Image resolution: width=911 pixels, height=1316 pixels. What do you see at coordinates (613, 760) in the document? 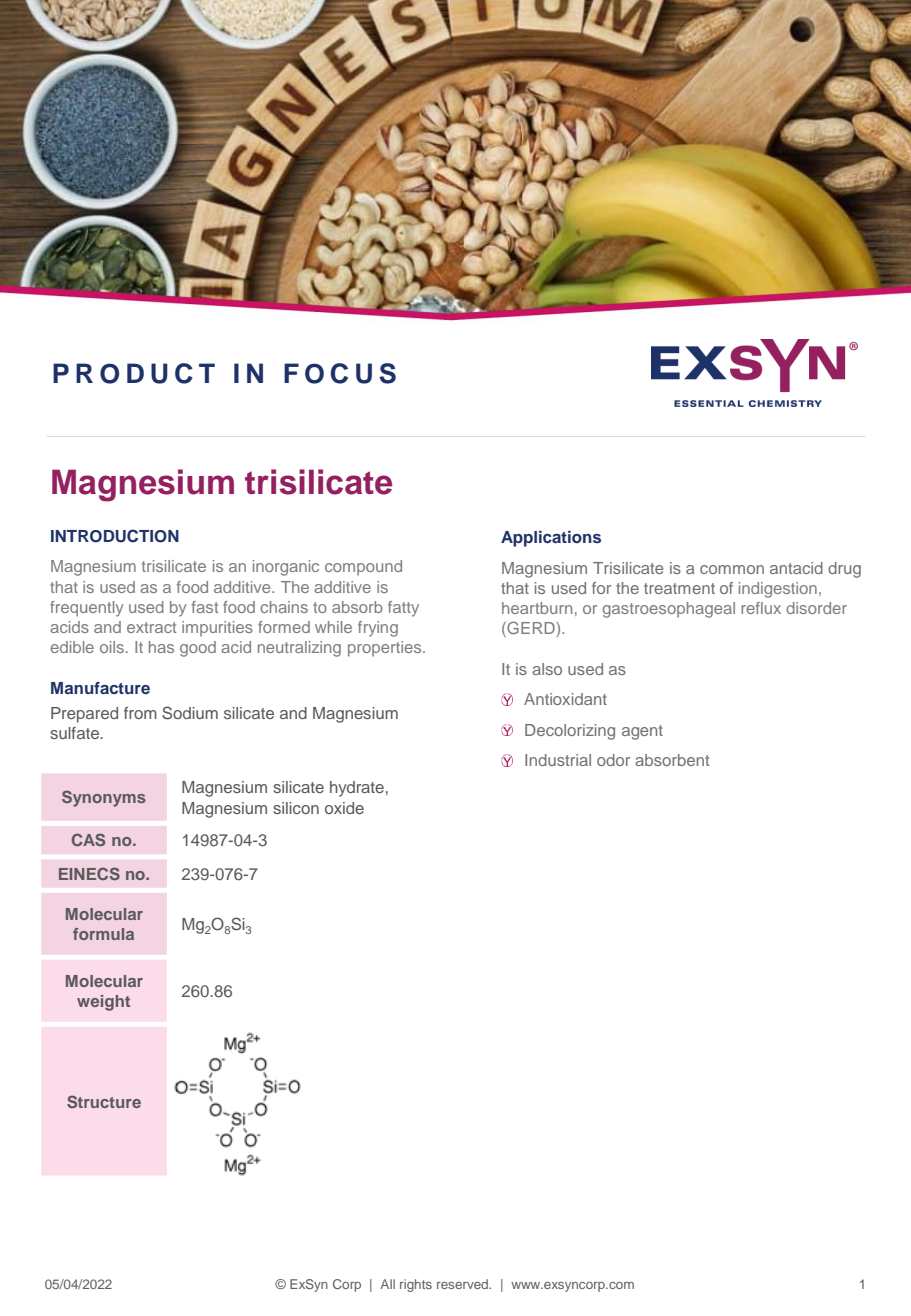
I see `odor` at bounding box center [613, 760].
